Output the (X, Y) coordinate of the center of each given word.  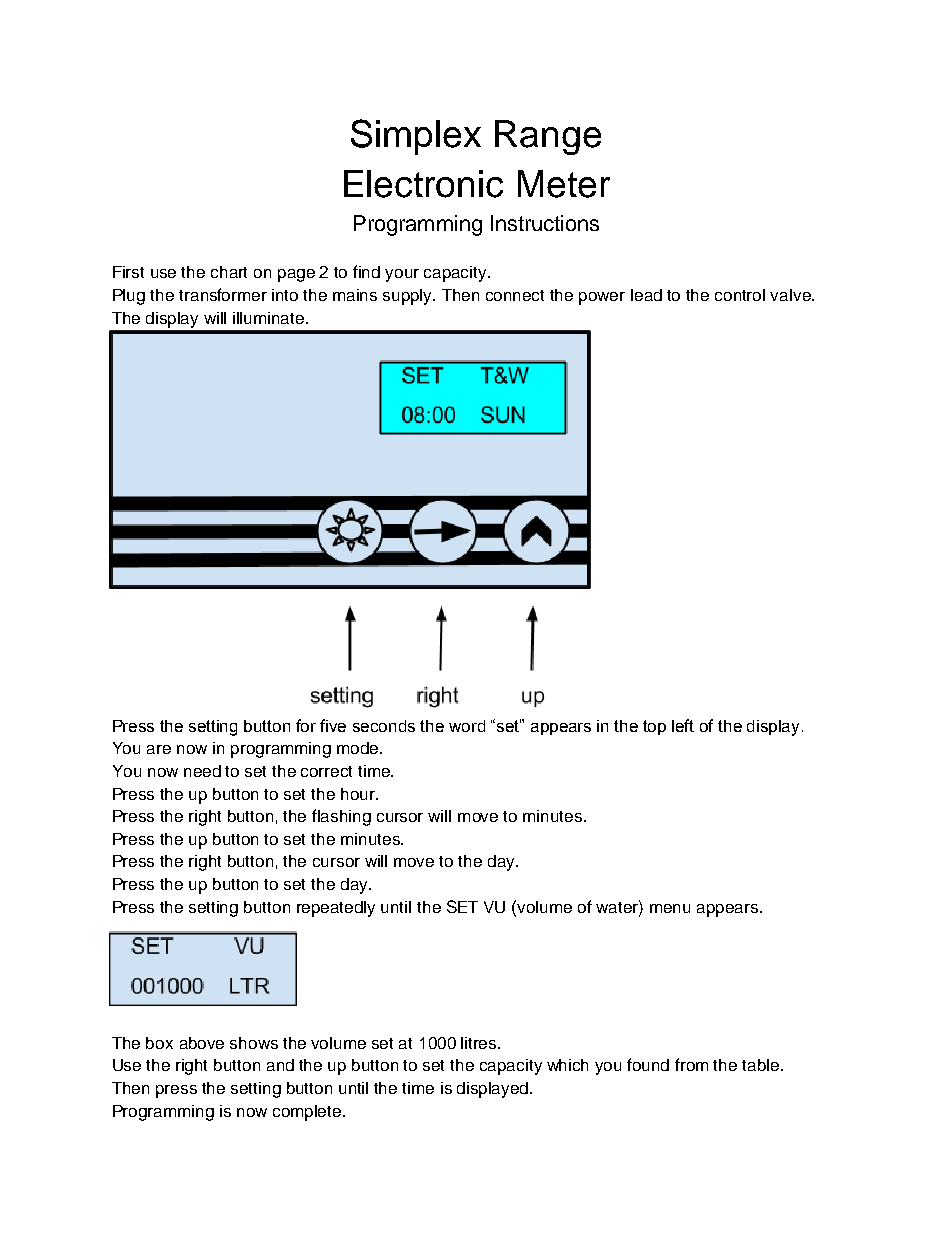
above (202, 1043)
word (467, 726)
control (740, 295)
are (159, 749)
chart (229, 272)
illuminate (270, 318)
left (683, 725)
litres (480, 1043)
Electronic (423, 184)
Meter (564, 184)
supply (409, 297)
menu (670, 908)
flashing (341, 817)
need (202, 771)
